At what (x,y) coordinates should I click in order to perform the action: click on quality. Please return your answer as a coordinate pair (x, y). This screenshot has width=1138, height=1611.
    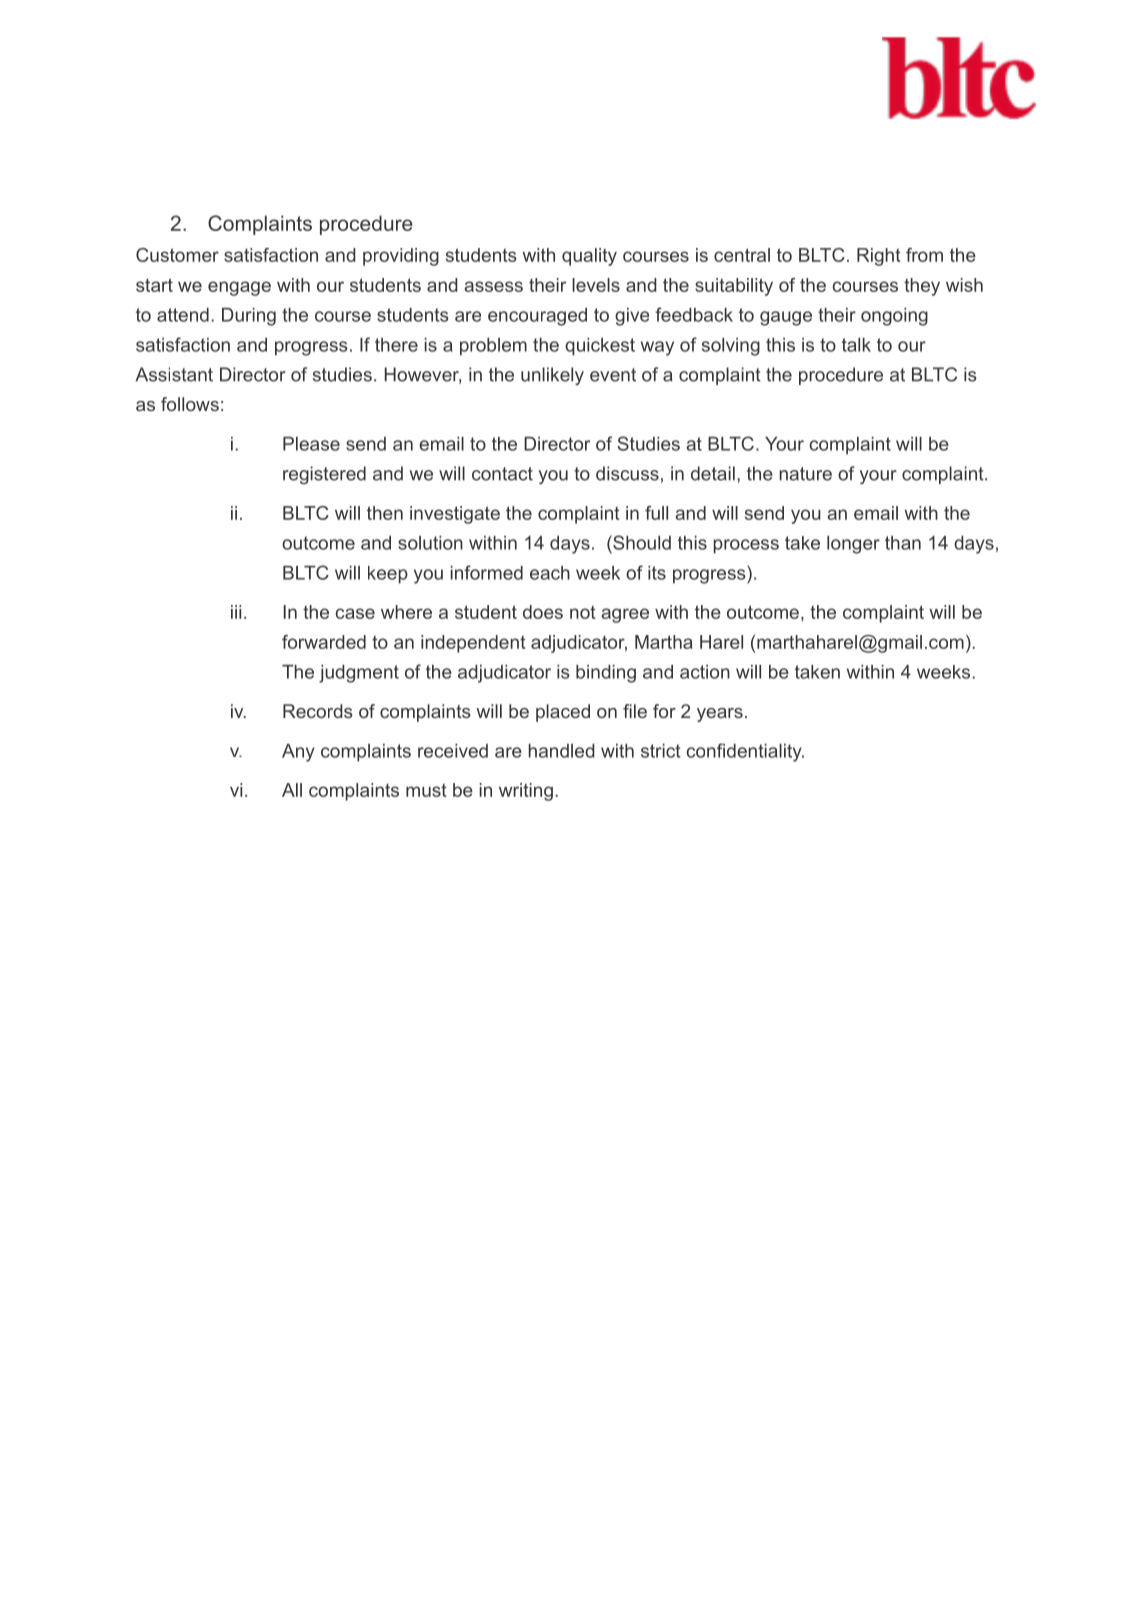
    Looking at the image, I should click on (589, 257).
